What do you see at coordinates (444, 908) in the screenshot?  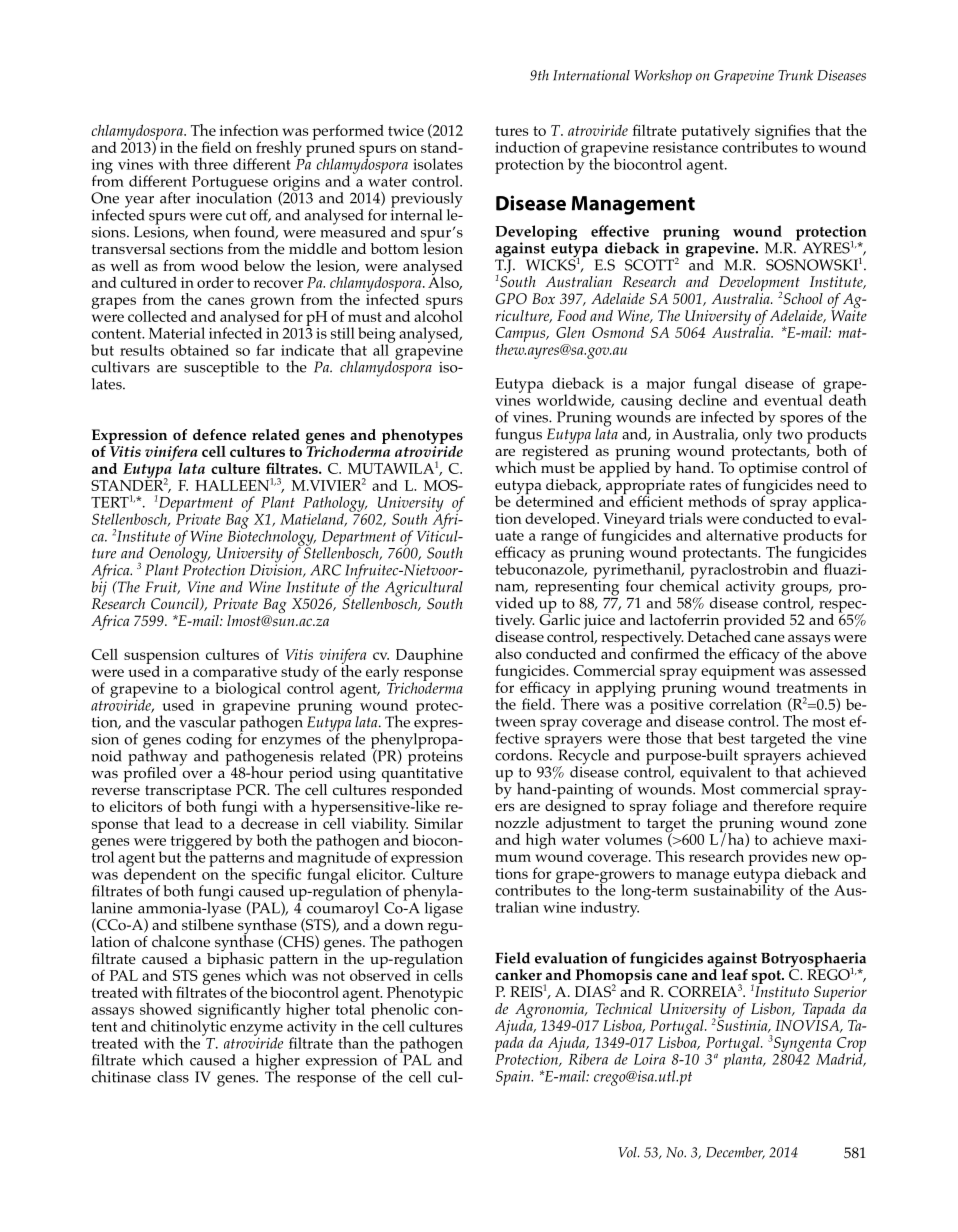 I see `ligase` at bounding box center [444, 908].
